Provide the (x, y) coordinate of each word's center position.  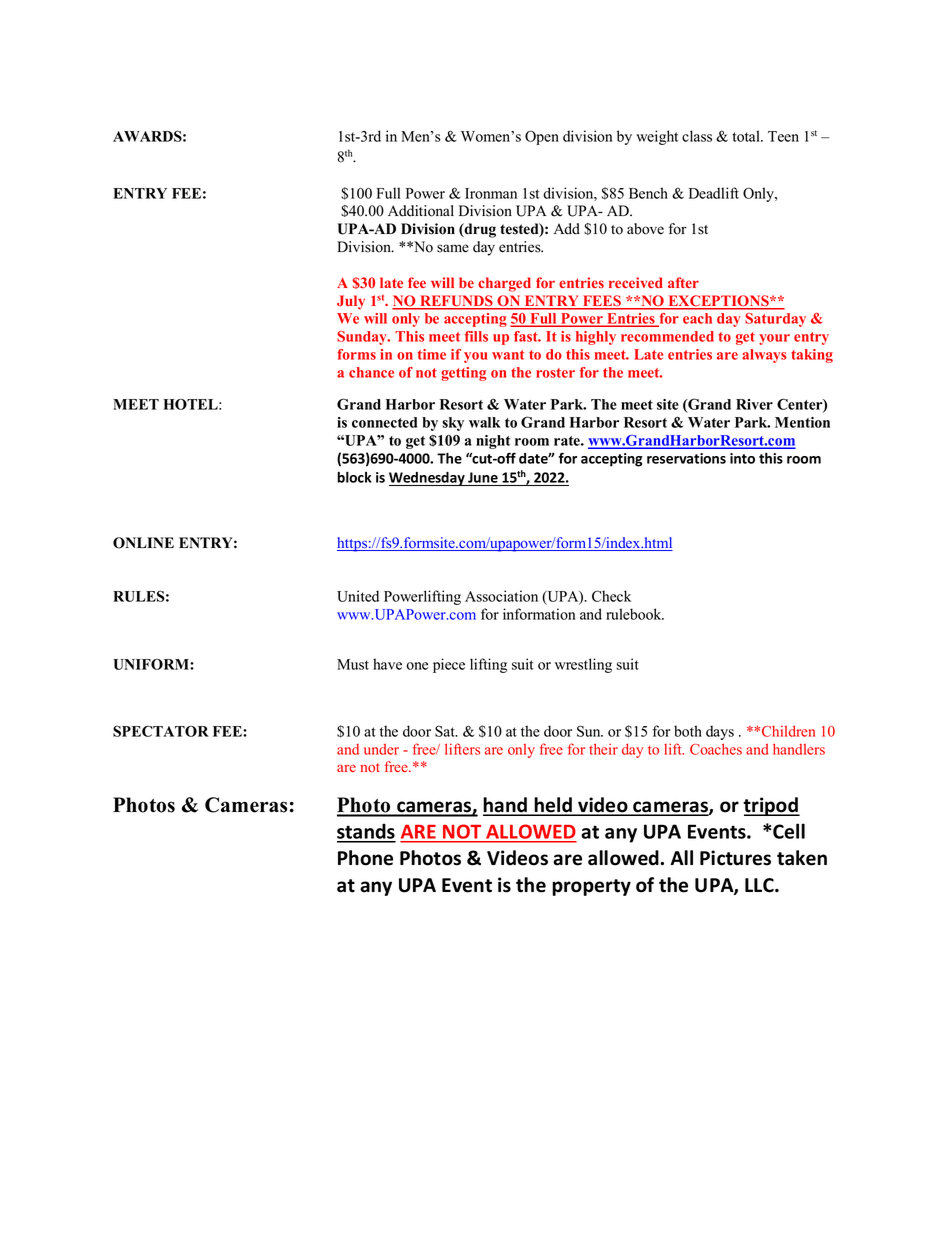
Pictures (735, 858)
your (774, 339)
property (591, 887)
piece (449, 665)
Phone (365, 858)
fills (476, 336)
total (747, 136)
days (720, 732)
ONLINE (143, 543)
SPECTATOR (161, 731)
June (483, 479)
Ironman (491, 193)
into (742, 458)
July (351, 302)
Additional (421, 211)
